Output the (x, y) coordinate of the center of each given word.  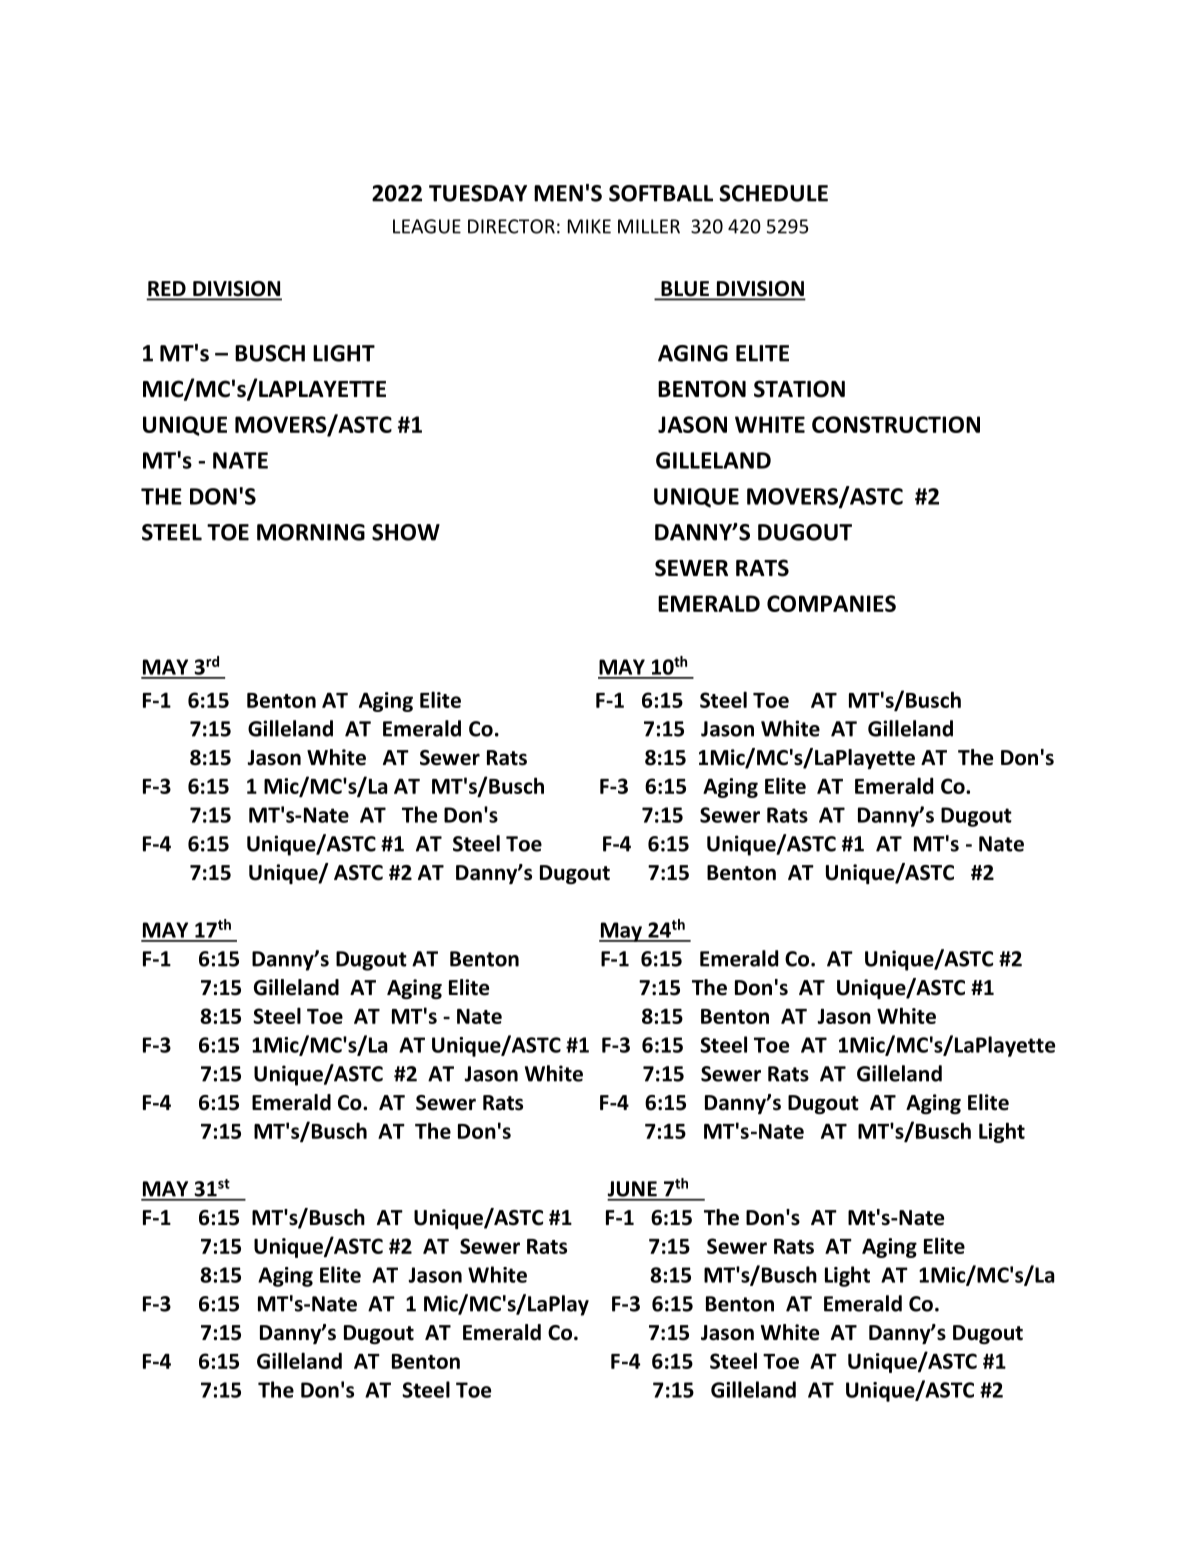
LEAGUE (427, 226)
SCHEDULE (773, 193)
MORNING (311, 532)
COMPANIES (831, 603)
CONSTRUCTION (896, 424)
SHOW (406, 532)
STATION (799, 389)
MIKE (589, 226)
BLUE (685, 290)
